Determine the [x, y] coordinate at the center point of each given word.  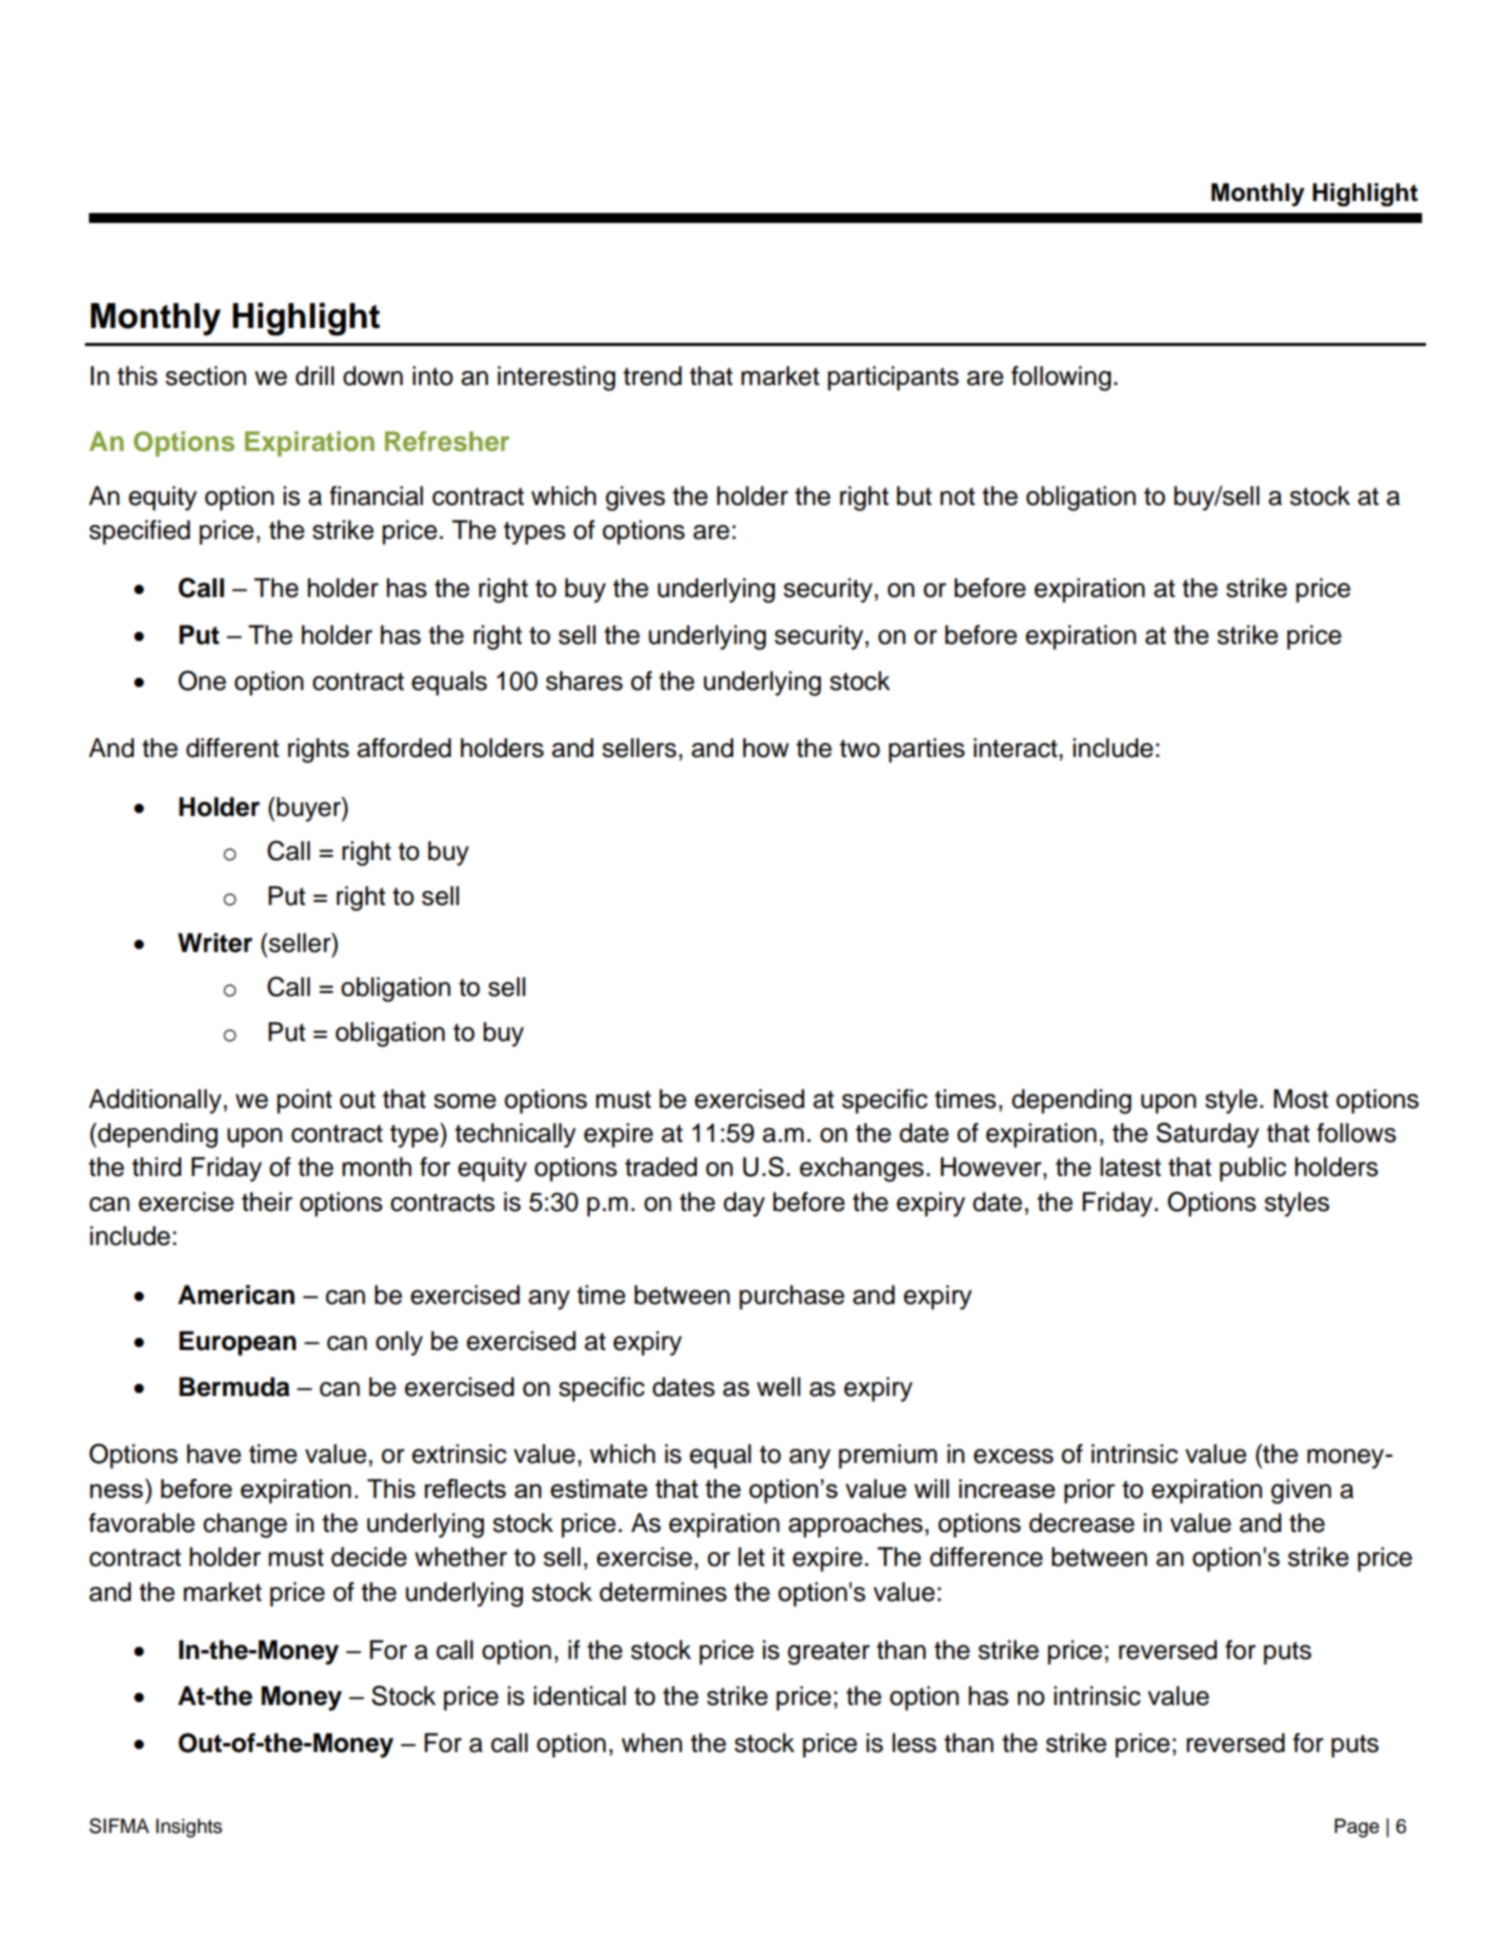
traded [661, 1167]
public [1253, 1169]
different [232, 748]
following [1061, 378]
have [214, 1454]
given [1301, 1491]
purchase [791, 1297]
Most [1301, 1099]
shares [584, 681]
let [751, 1557]
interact [1017, 748]
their [267, 1202]
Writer [215, 943]
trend [652, 376]
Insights [189, 1828]
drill [314, 376]
